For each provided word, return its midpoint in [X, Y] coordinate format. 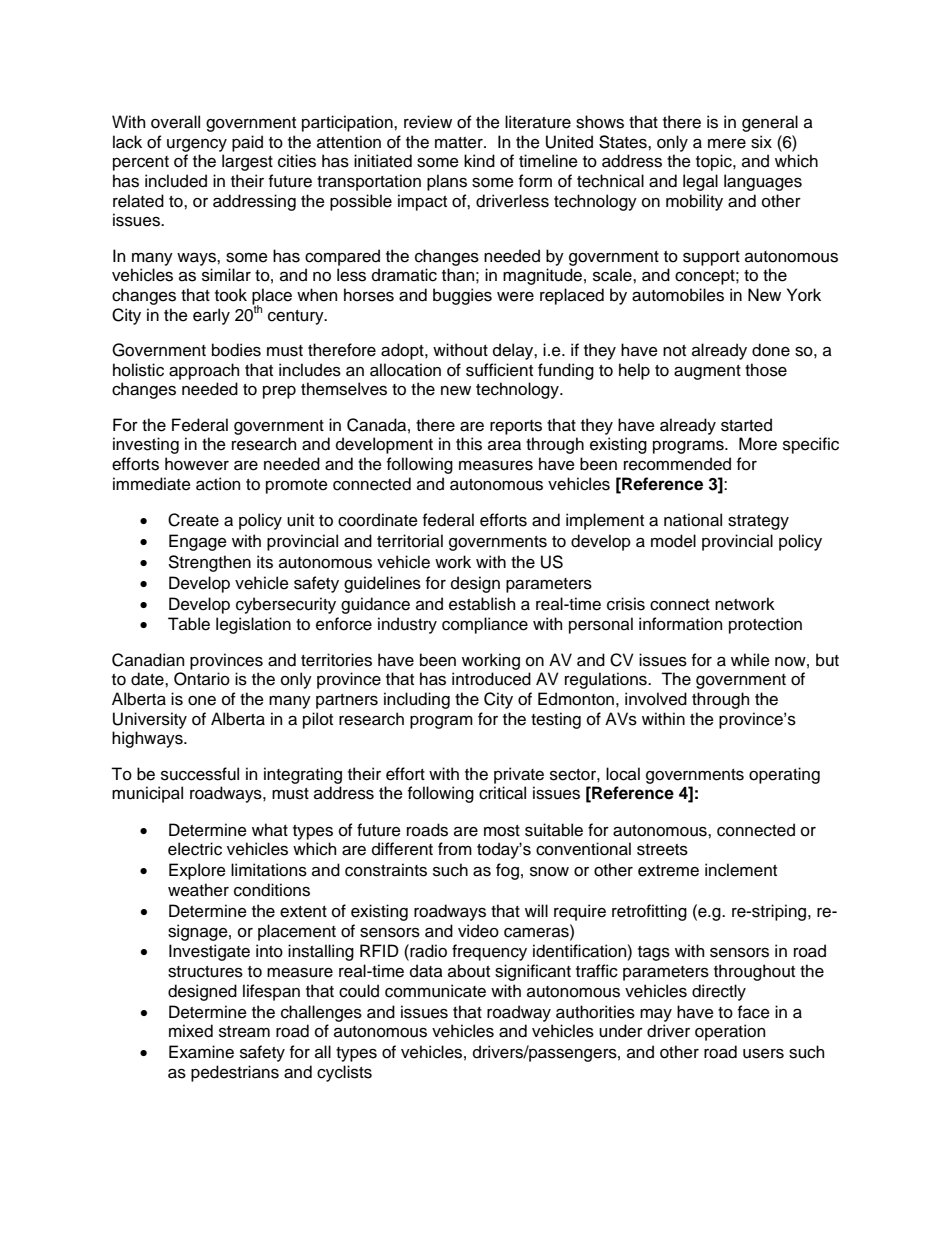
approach [204, 371]
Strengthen [209, 563]
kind [479, 161]
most [502, 831]
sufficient [499, 370]
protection [765, 625]
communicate [435, 991]
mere [727, 144]
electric [195, 849]
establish [482, 604]
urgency [197, 145]
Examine [201, 1052]
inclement [741, 870]
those [766, 370]
